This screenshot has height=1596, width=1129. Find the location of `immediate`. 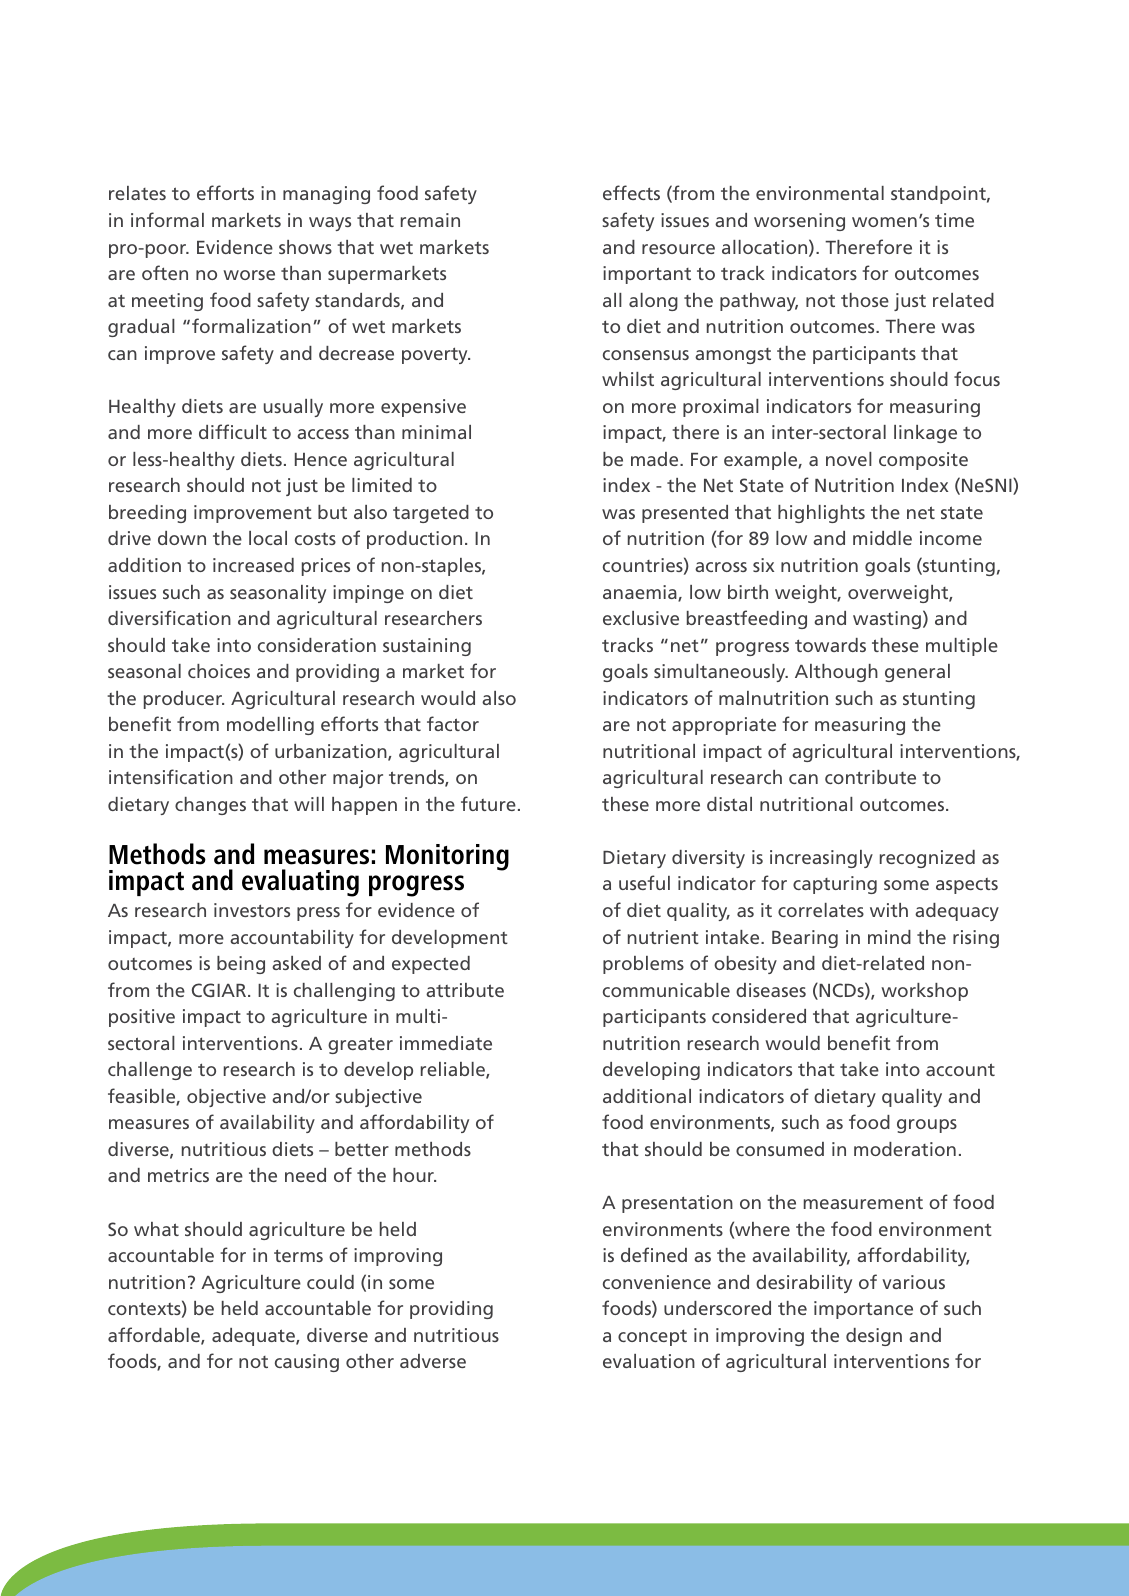

immediate is located at coordinates (446, 1043).
